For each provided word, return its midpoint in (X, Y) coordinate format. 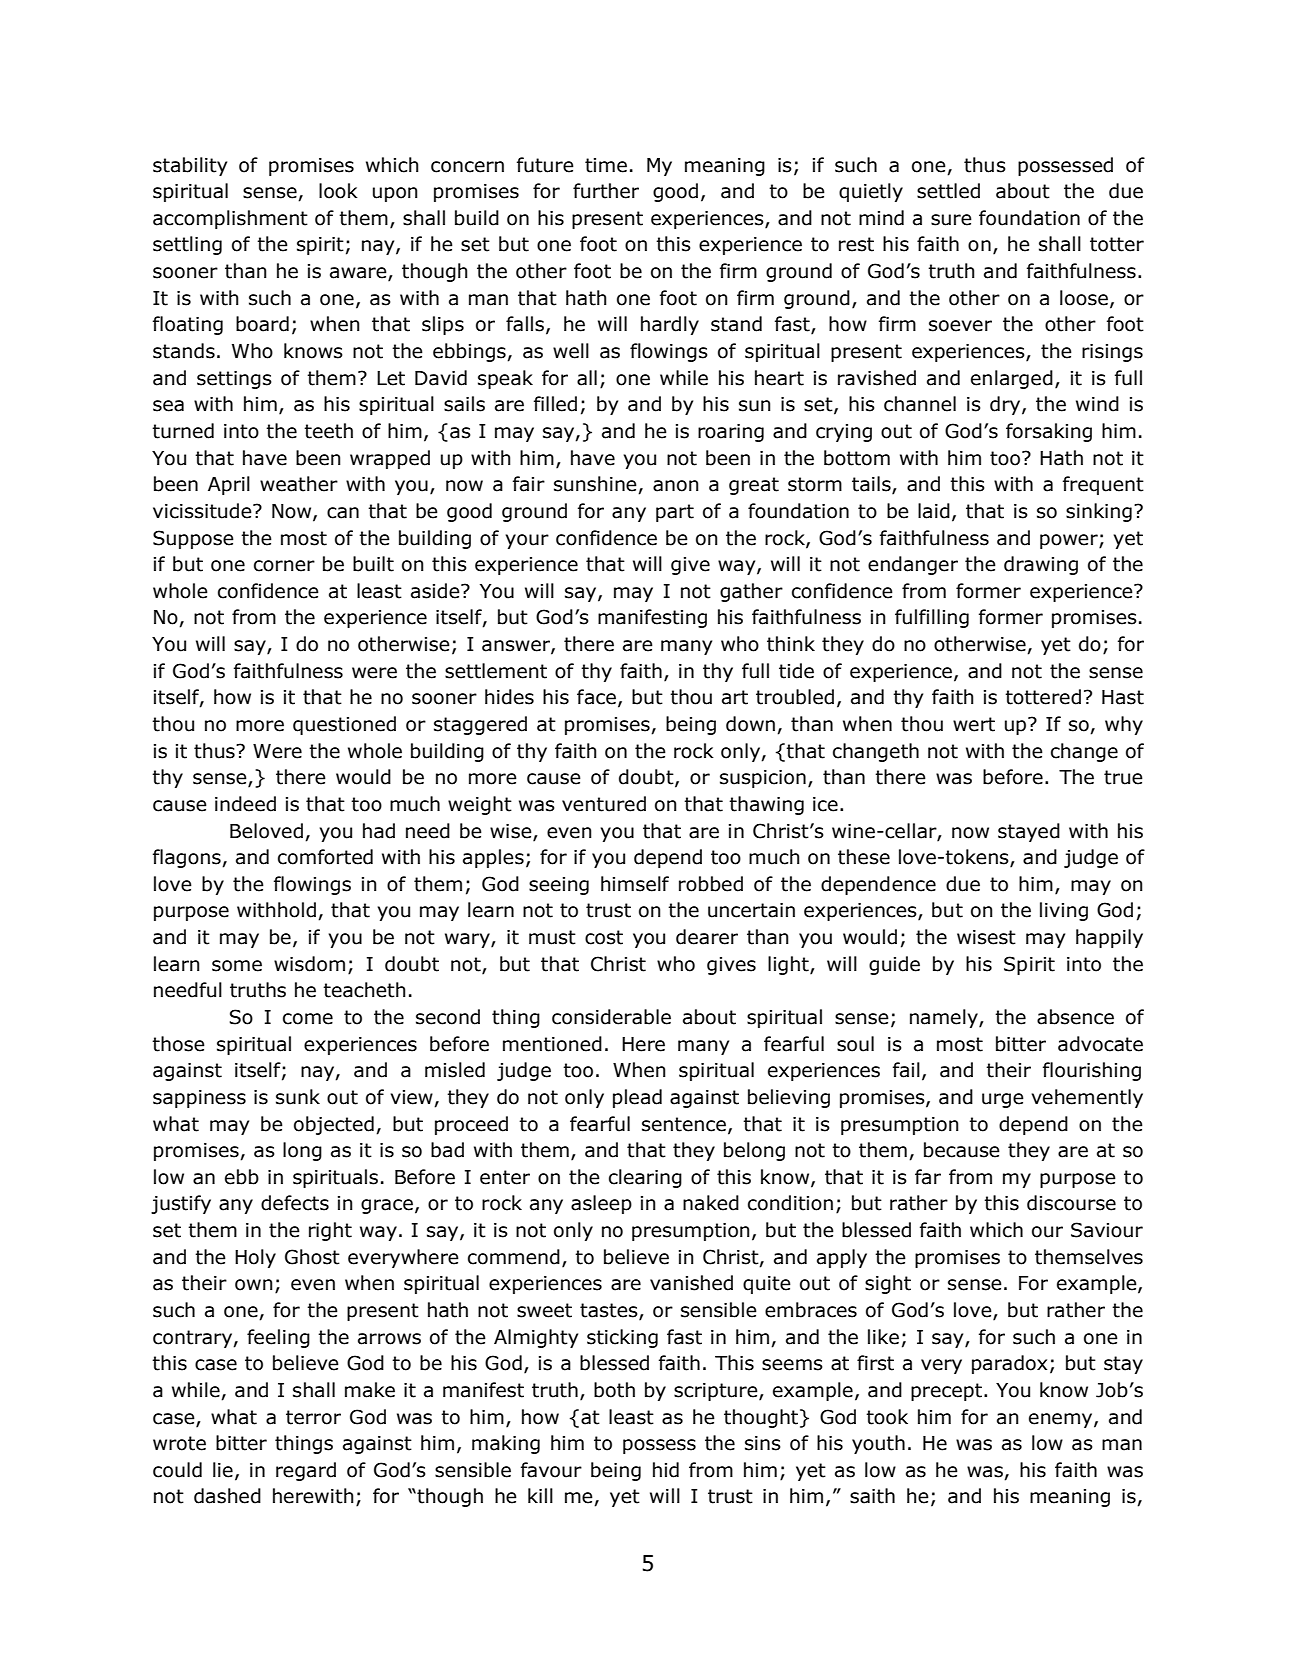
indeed (245, 804)
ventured (604, 804)
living (1064, 911)
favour (551, 1470)
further (606, 191)
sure (951, 220)
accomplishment (230, 219)
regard (306, 1471)
